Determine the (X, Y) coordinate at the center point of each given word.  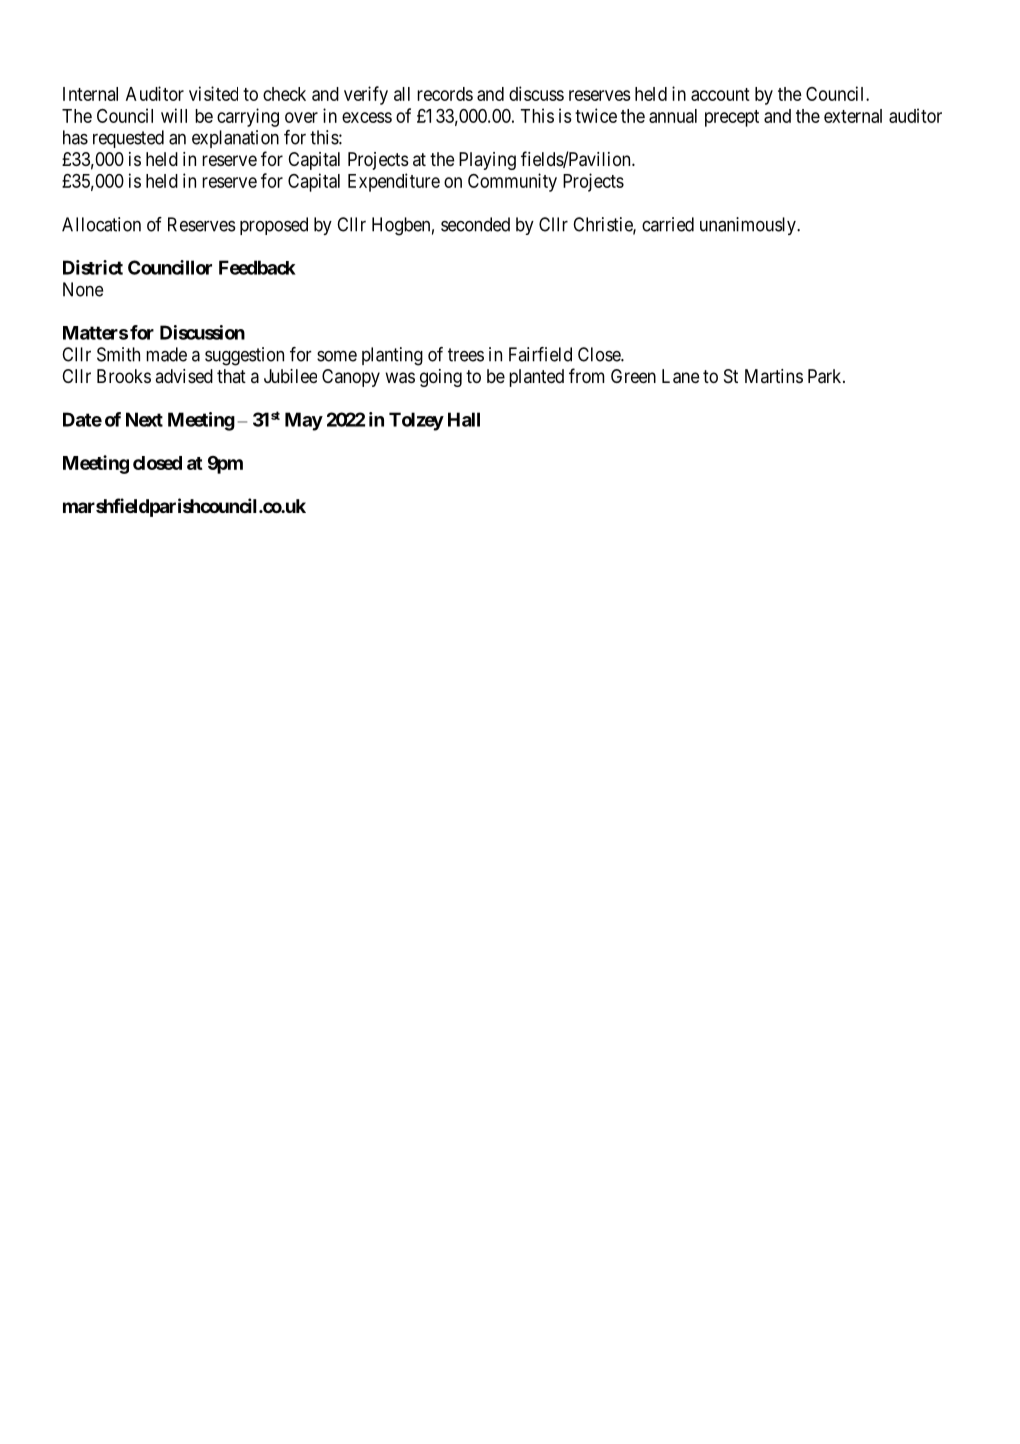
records (445, 94)
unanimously (749, 226)
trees (466, 355)
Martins (774, 376)
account (720, 94)
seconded (475, 224)
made (166, 354)
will (174, 115)
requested (128, 139)
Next (144, 419)
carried (668, 224)
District (93, 267)
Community (512, 182)
